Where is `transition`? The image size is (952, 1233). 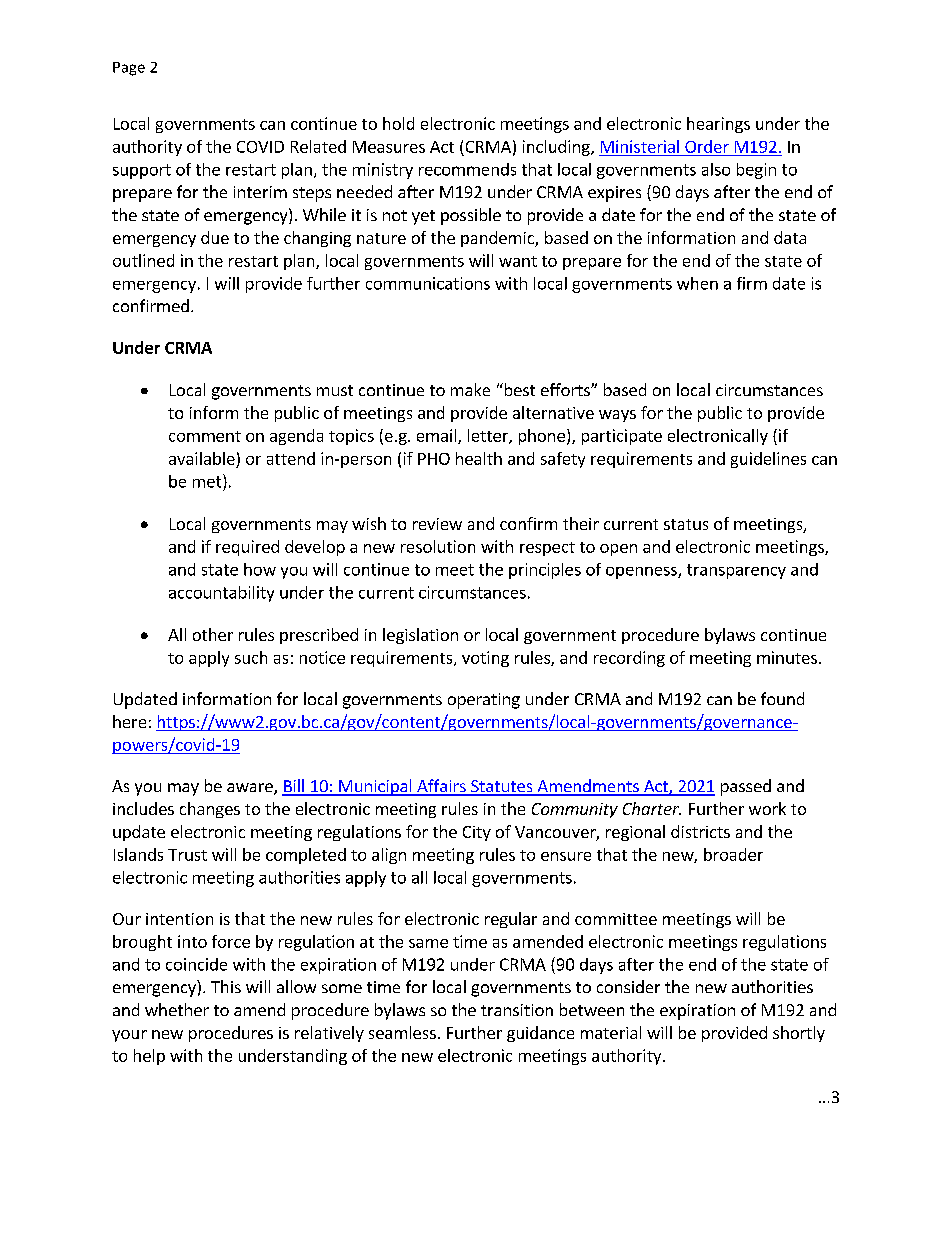
transition is located at coordinates (517, 1010).
